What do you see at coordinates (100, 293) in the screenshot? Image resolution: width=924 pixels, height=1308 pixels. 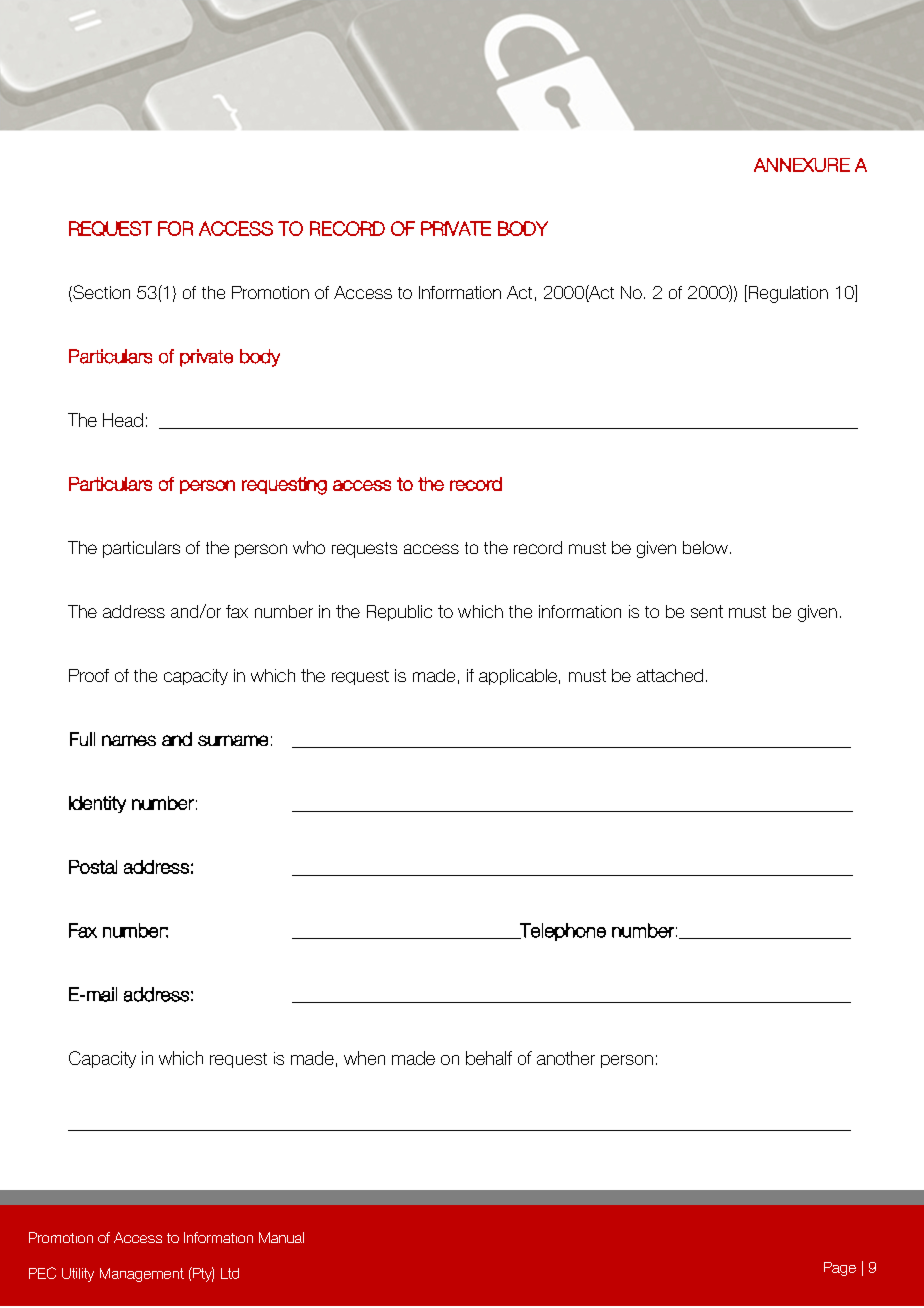 I see `Section` at bounding box center [100, 293].
